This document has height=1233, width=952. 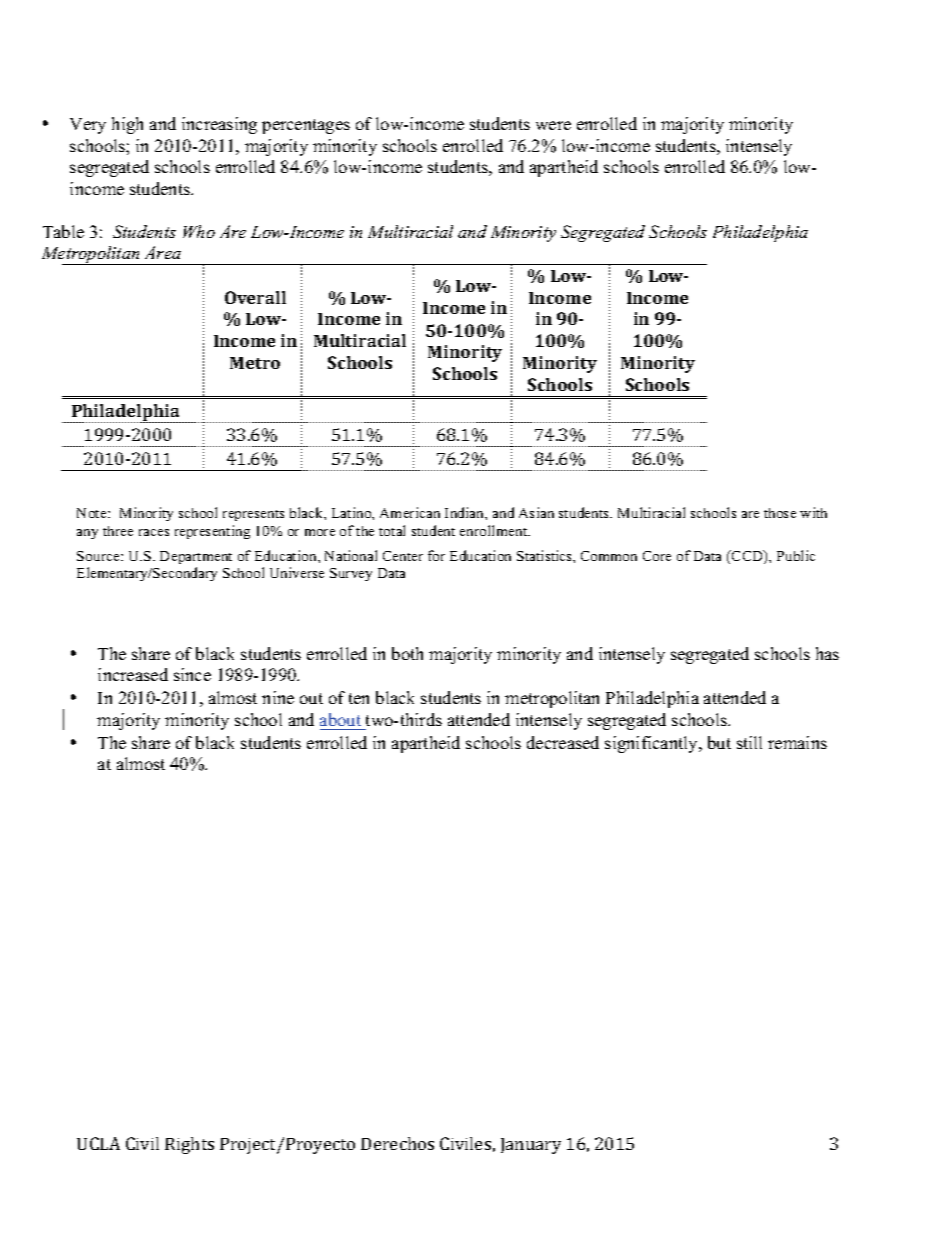 I want to click on about, so click(x=340, y=719).
